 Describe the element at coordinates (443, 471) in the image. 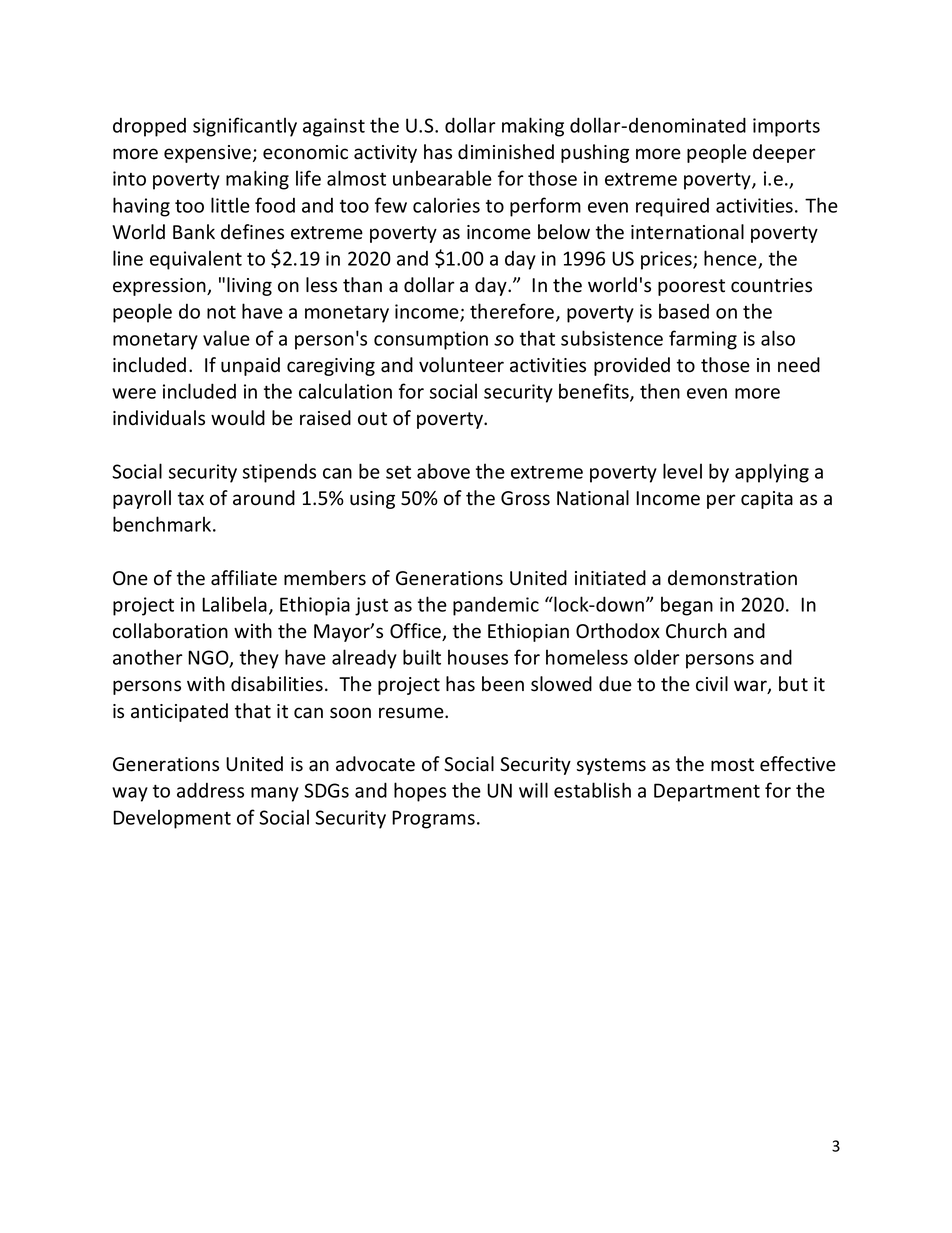

I see `above` at that location.
